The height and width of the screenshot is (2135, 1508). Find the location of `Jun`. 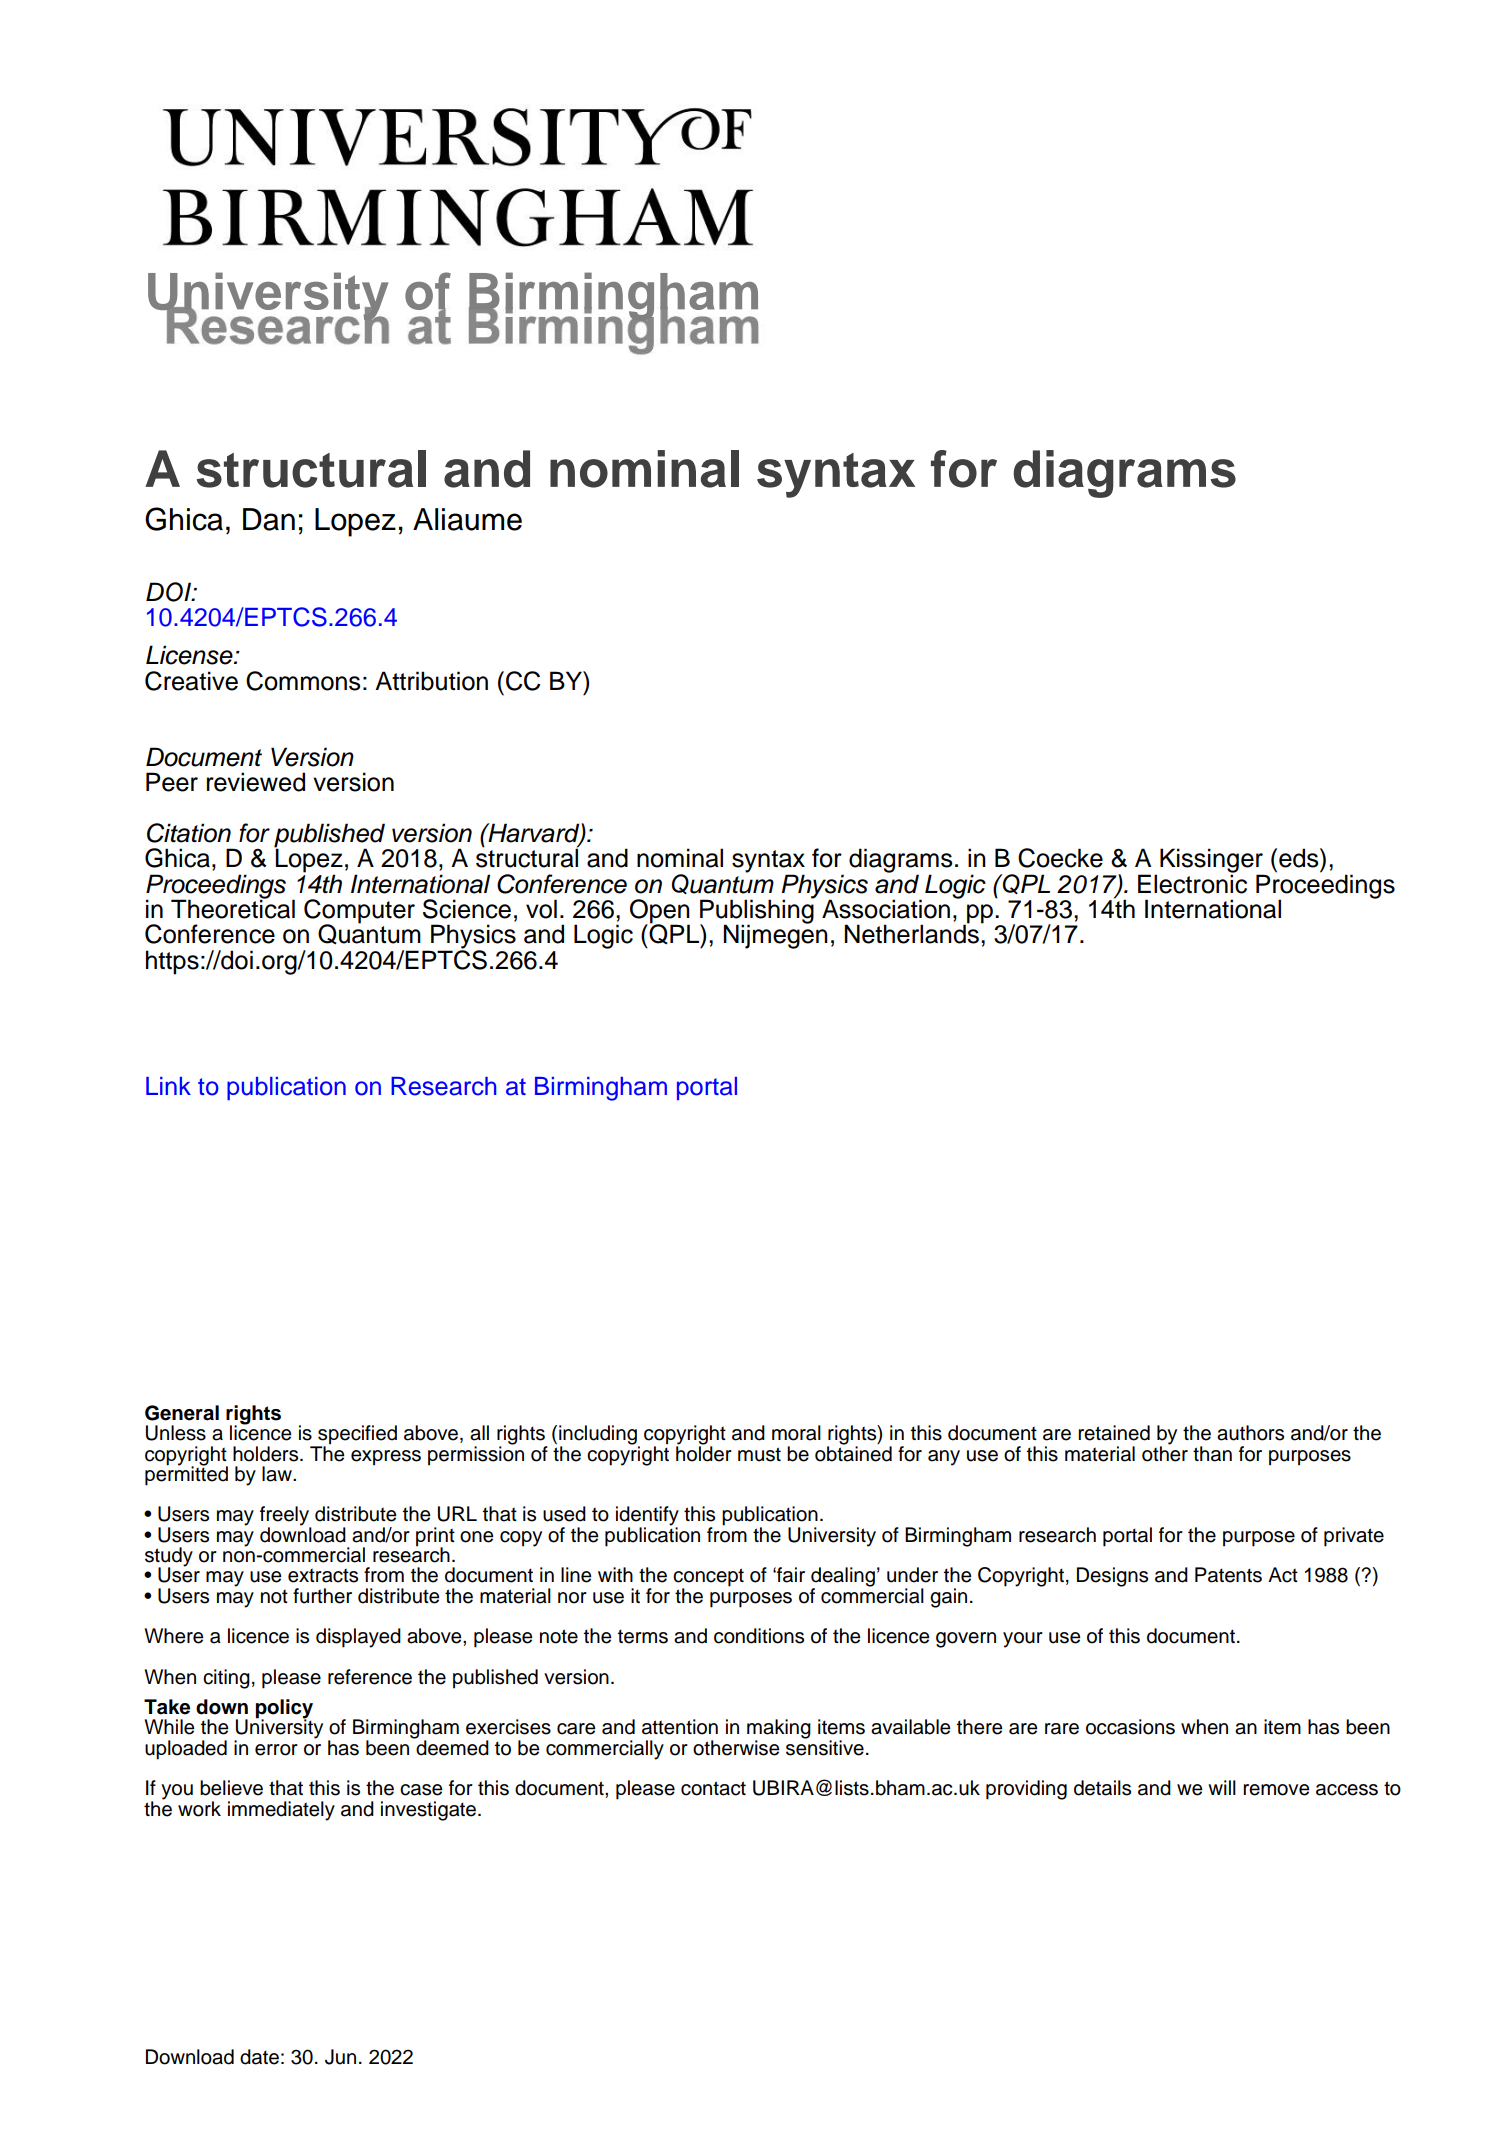

Jun is located at coordinates (340, 2057).
